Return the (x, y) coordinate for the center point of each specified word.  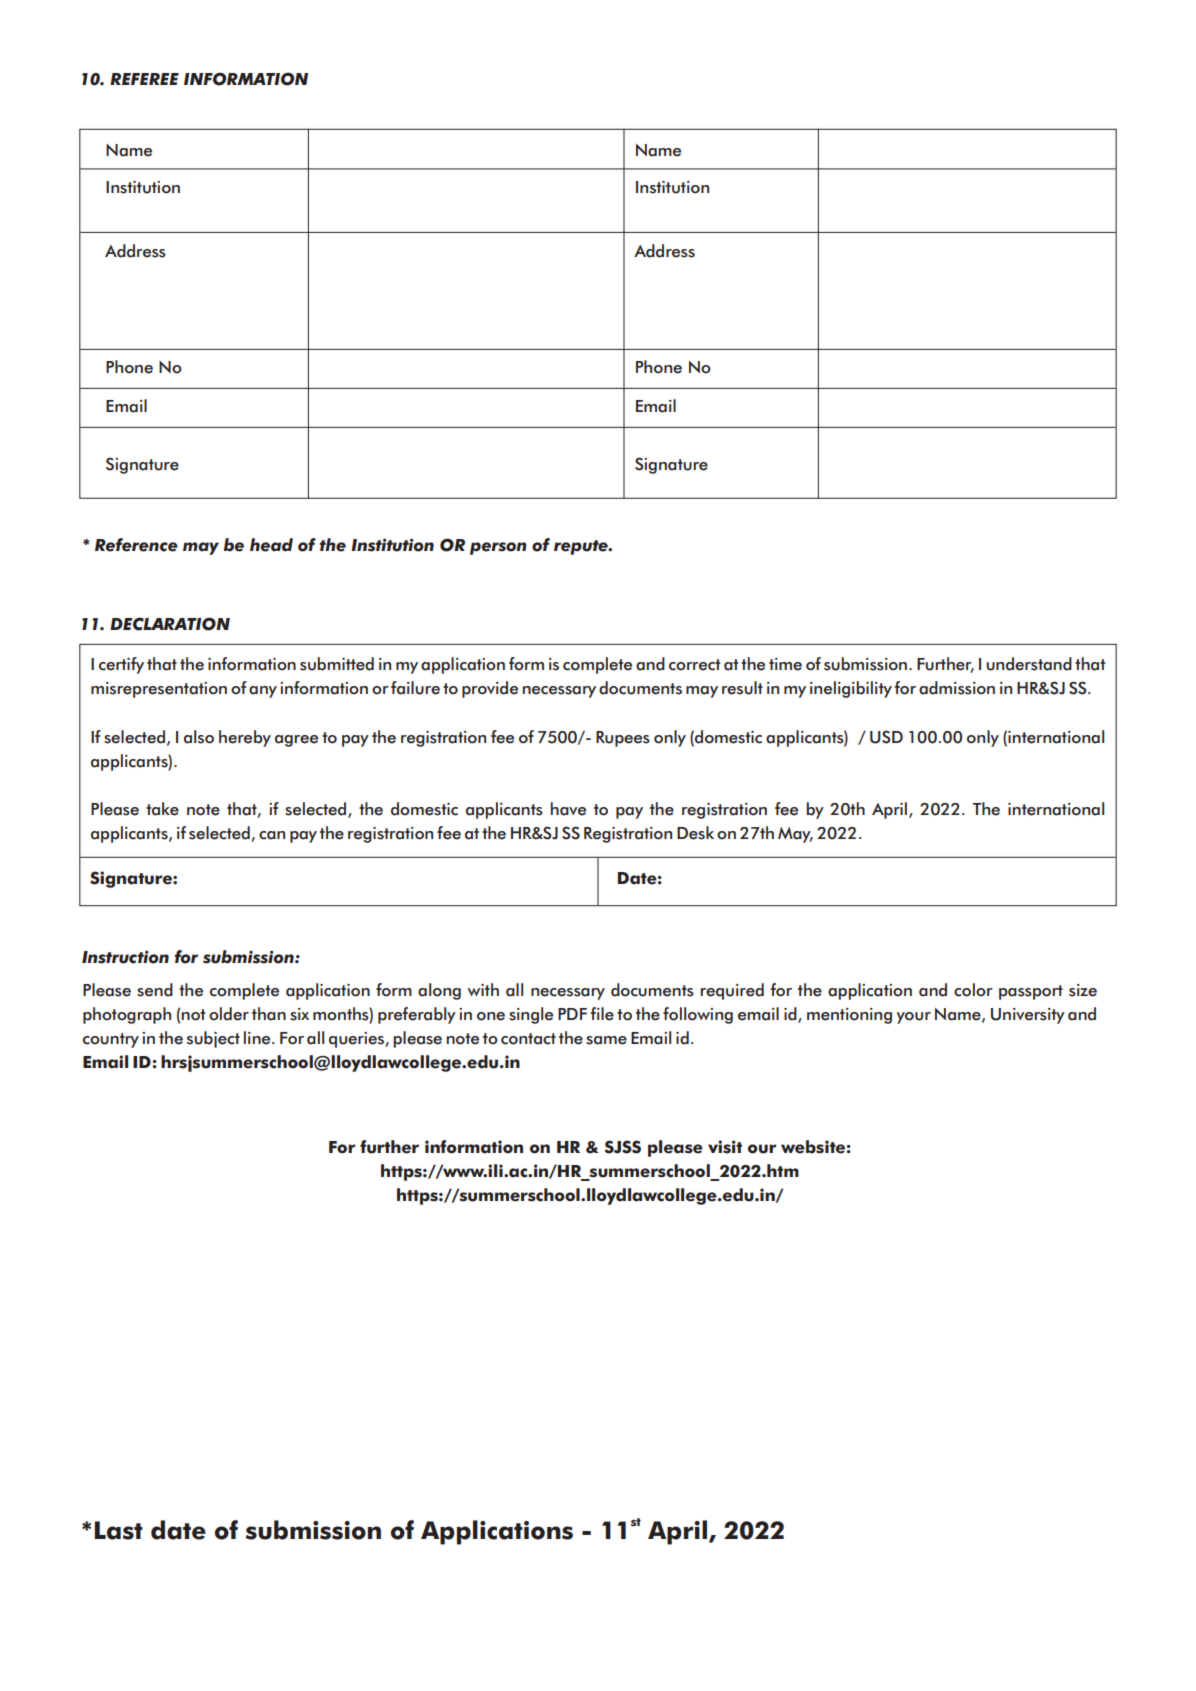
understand (1029, 664)
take (162, 809)
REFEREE (144, 79)
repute (582, 547)
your (914, 1018)
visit (725, 1147)
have (568, 809)
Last (118, 1530)
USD (886, 737)
